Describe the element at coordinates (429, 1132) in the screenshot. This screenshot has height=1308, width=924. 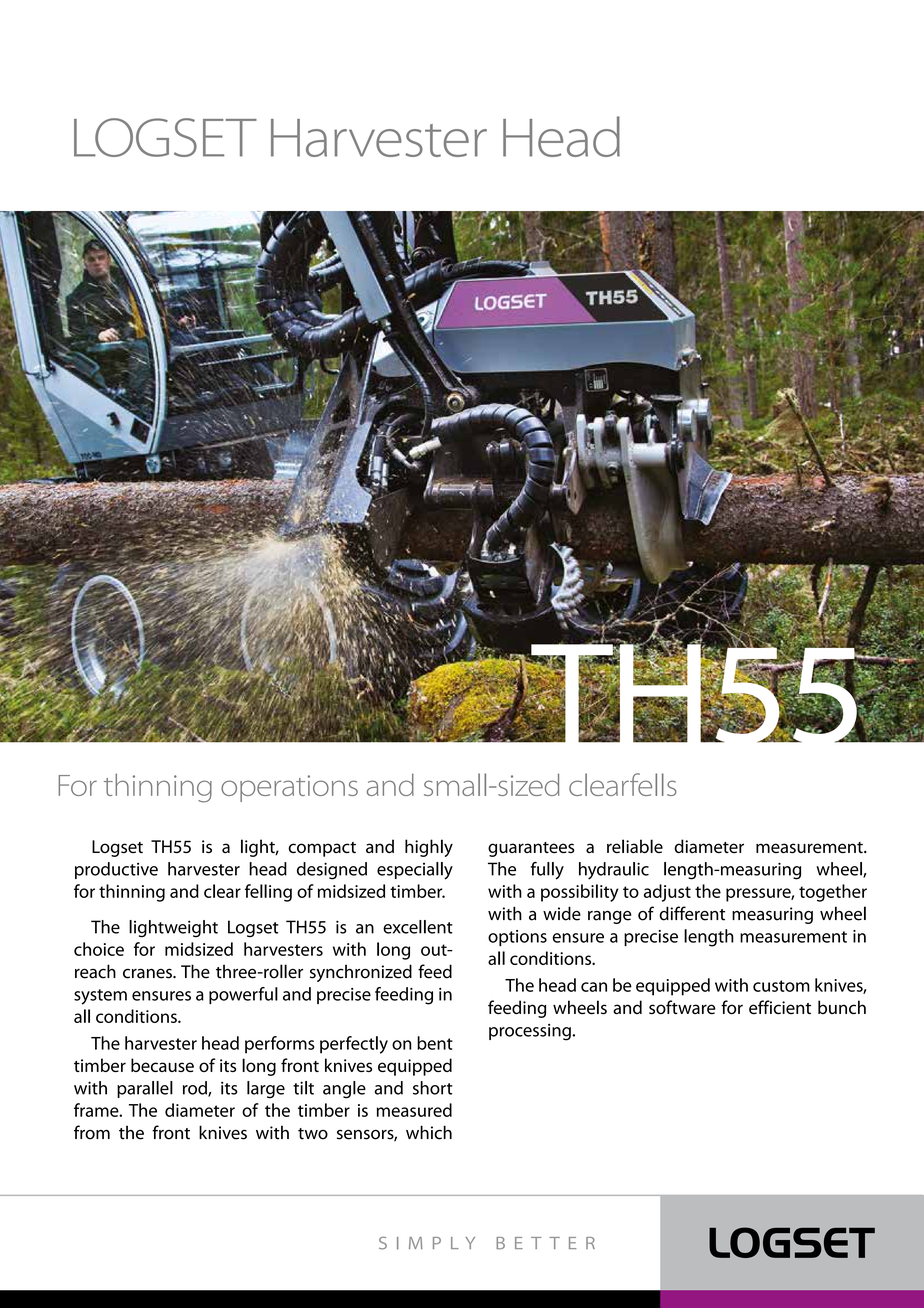
I see `which` at that location.
